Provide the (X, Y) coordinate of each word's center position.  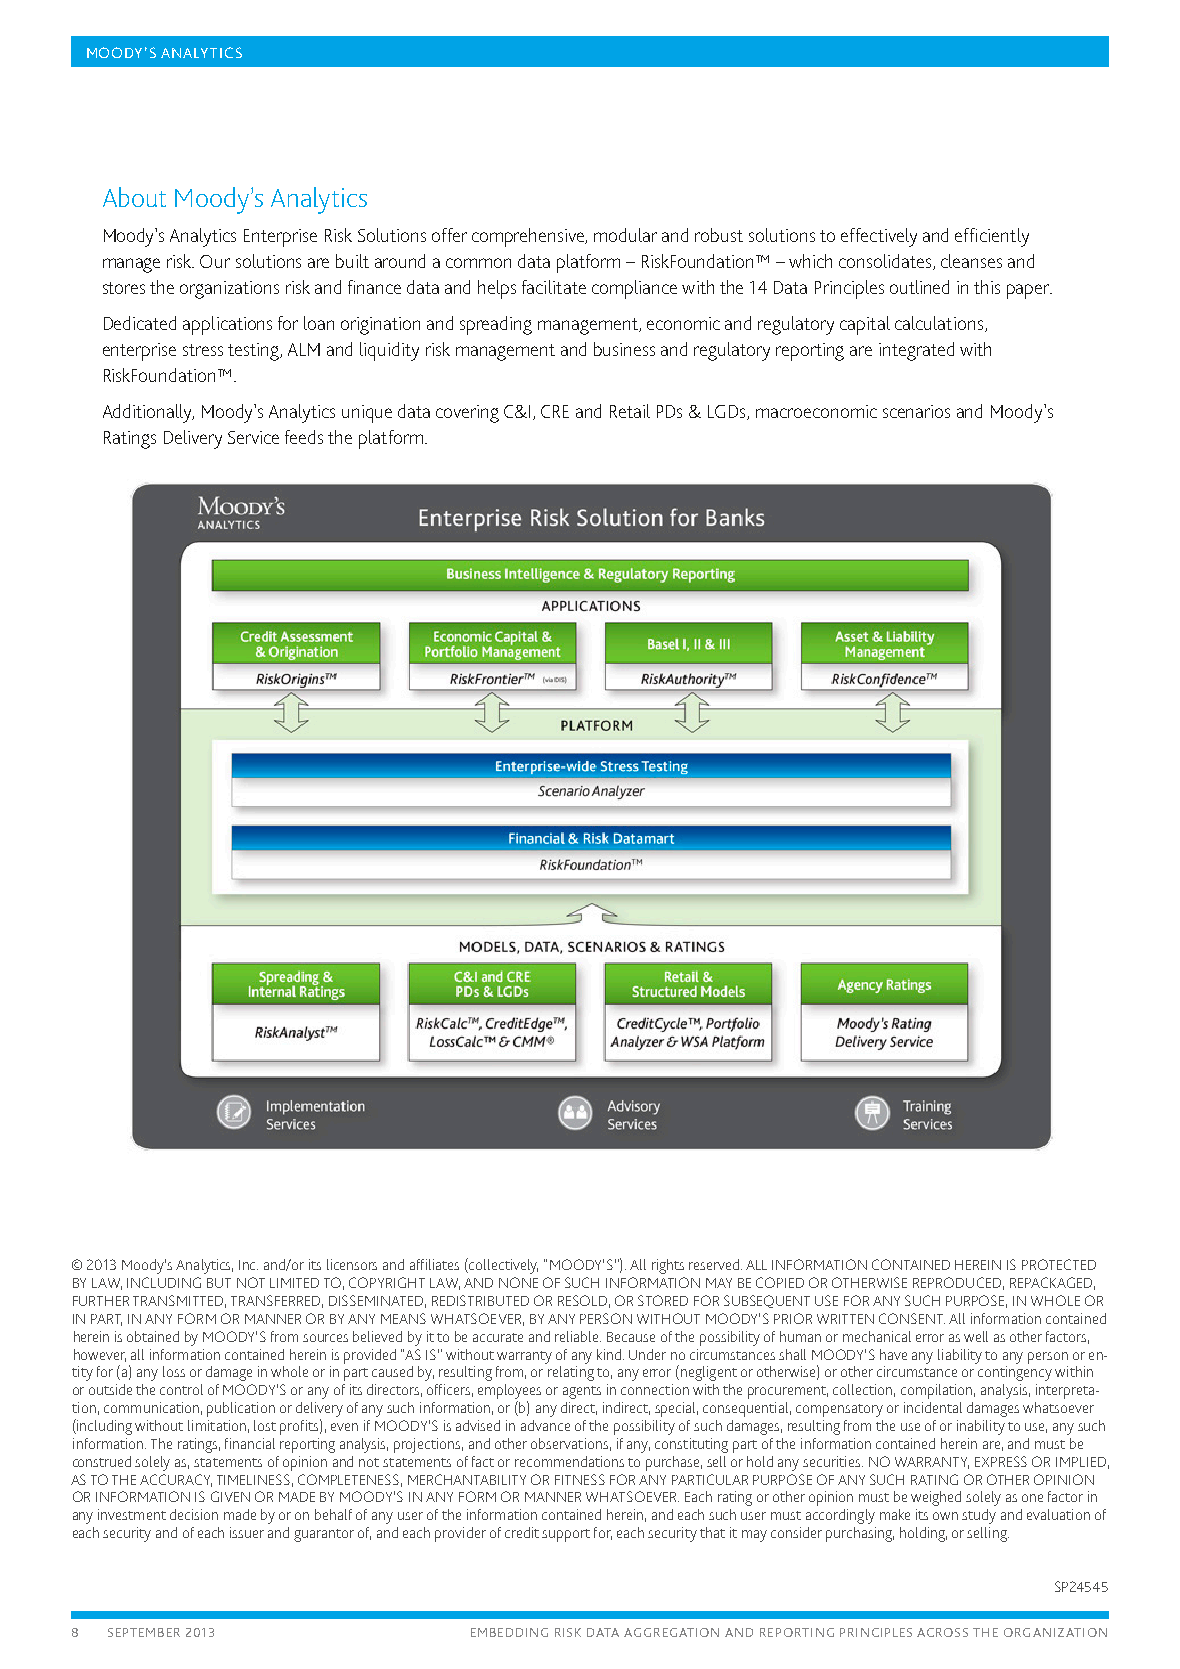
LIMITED (294, 1283)
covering (467, 414)
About (134, 197)
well (976, 1336)
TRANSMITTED (179, 1301)
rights (668, 1266)
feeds (304, 437)
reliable (578, 1336)
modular (625, 235)
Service (253, 437)
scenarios (916, 411)
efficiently (992, 237)
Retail (630, 411)
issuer (247, 1532)
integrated (916, 351)
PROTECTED (1059, 1264)
